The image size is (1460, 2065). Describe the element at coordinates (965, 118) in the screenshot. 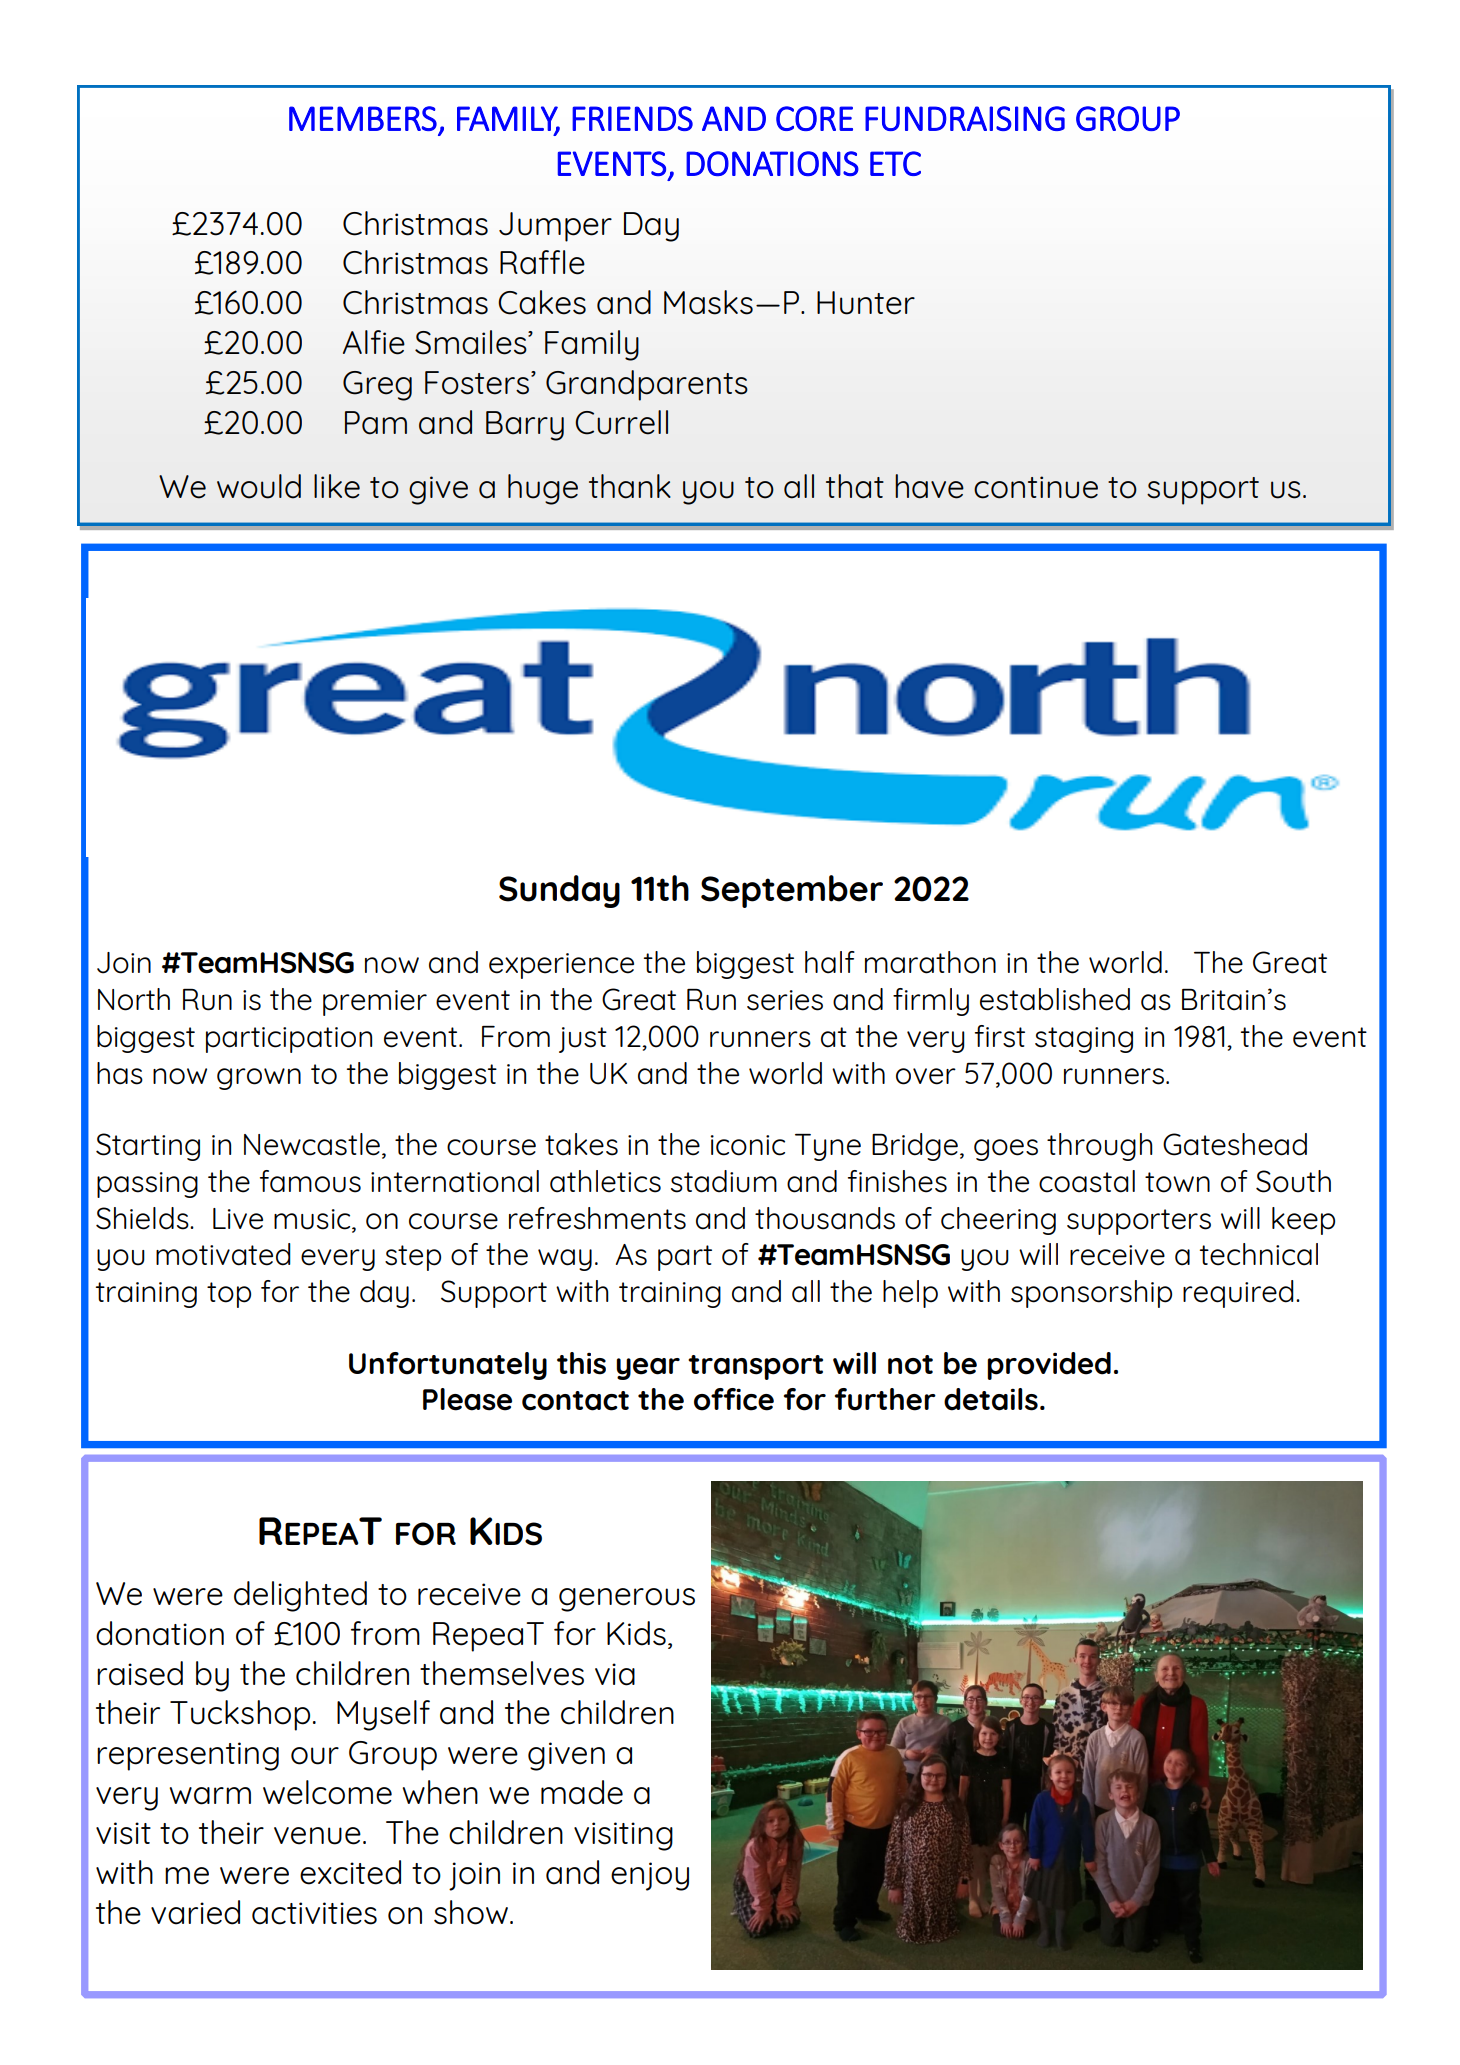

I see `FUNDRAISING` at that location.
